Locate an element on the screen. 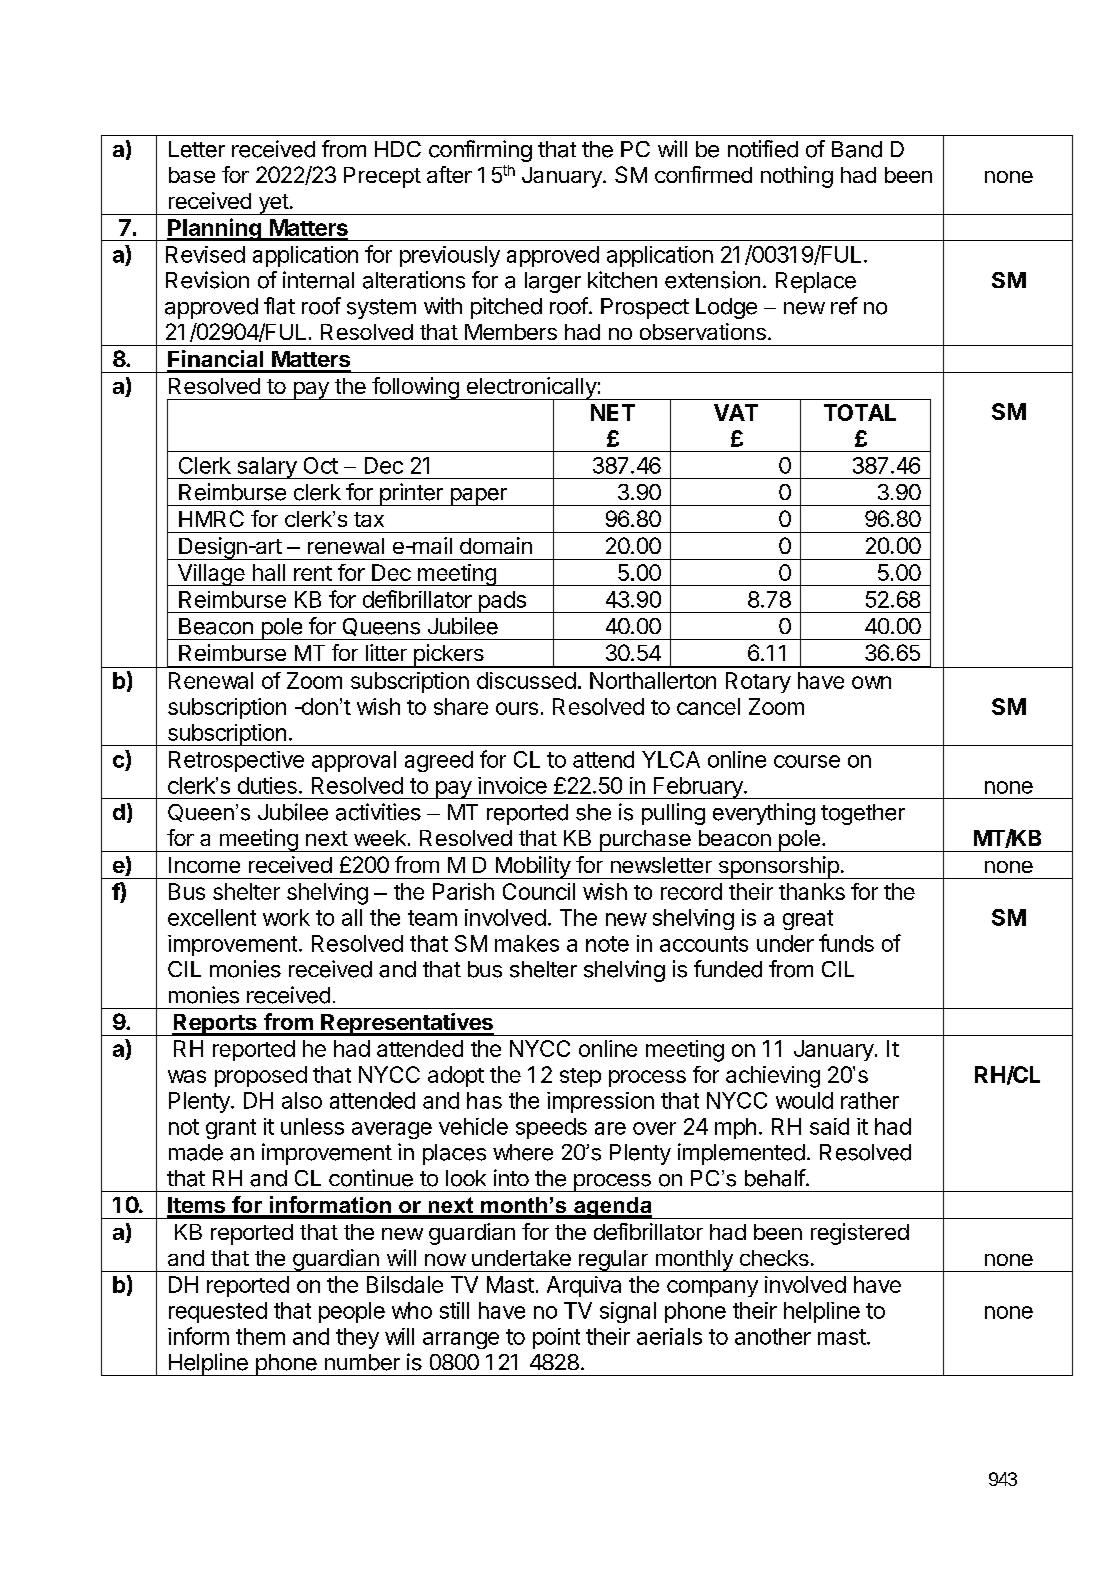 This screenshot has height=1579, width=1117. paper is located at coordinates (478, 497).
